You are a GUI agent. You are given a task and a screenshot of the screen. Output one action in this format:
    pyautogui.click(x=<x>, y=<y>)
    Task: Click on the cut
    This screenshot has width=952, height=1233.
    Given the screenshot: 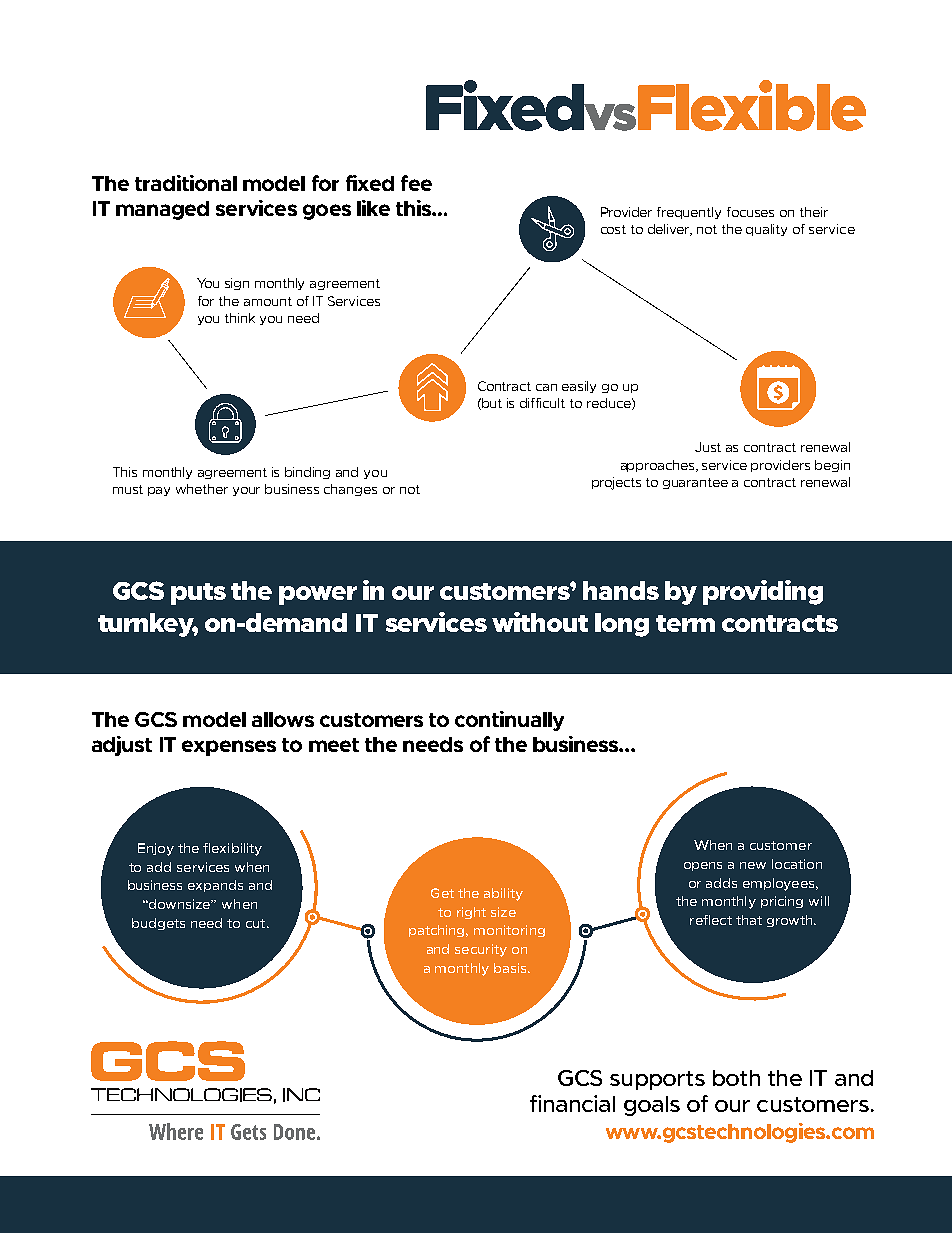 What is the action you would take?
    pyautogui.click(x=257, y=923)
